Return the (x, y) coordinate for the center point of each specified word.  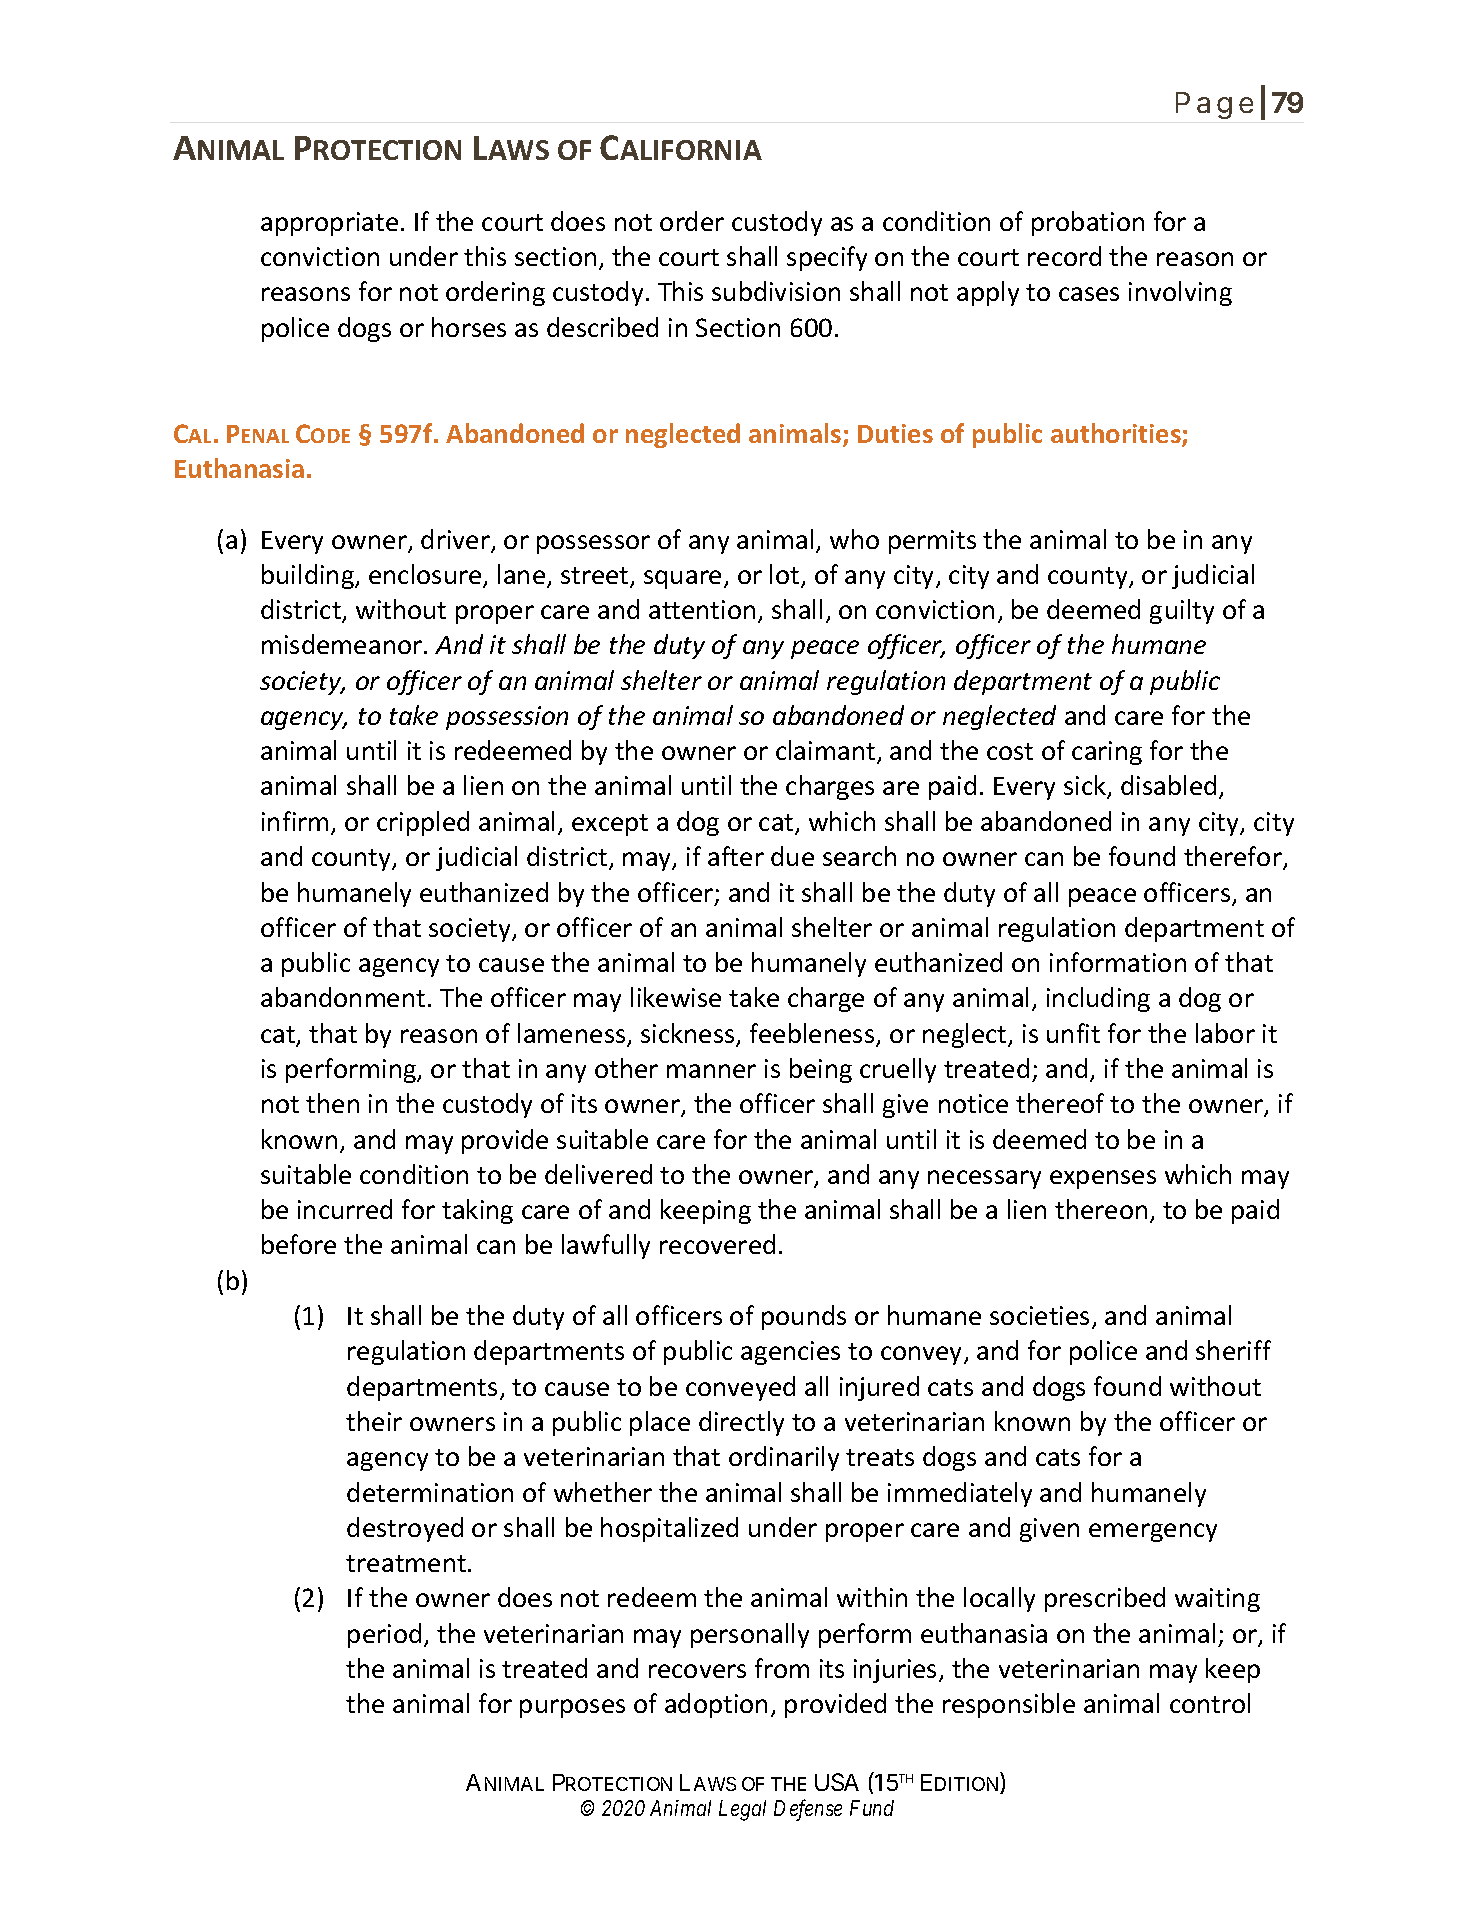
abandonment (343, 997)
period (384, 1635)
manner (711, 1071)
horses (469, 327)
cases (1089, 294)
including (1098, 999)
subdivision (776, 291)
